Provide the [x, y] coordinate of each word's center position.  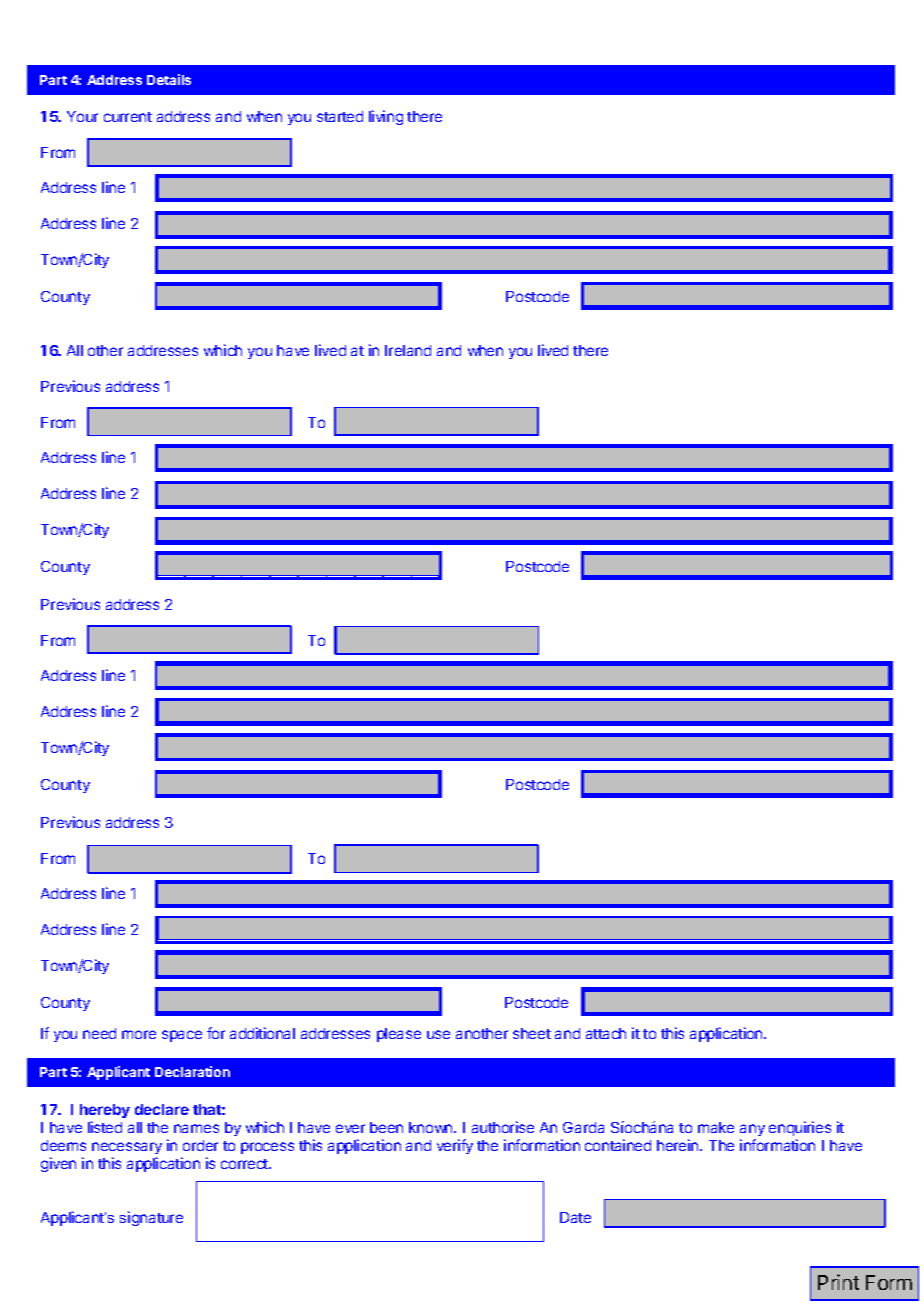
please [399, 1035]
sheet [532, 1033]
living [386, 117]
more [139, 1034]
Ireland [408, 350]
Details [169, 79]
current [128, 117]
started [340, 116]
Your [82, 116]
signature [151, 1218]
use [438, 1034]
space [182, 1036]
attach [606, 1033]
